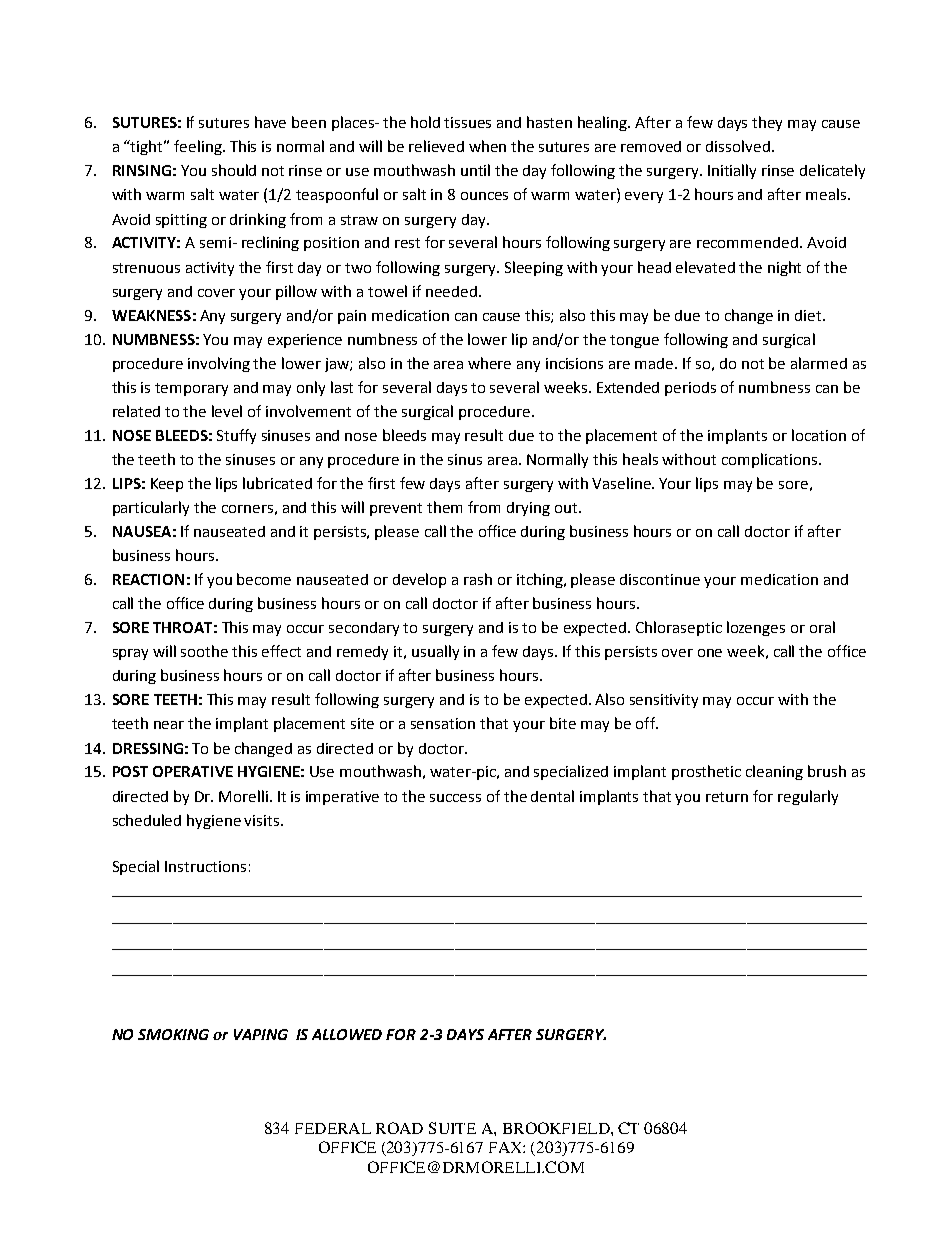 This screenshot has width=952, height=1233. What do you see at coordinates (199, 147) in the screenshot?
I see `feeling` at bounding box center [199, 147].
